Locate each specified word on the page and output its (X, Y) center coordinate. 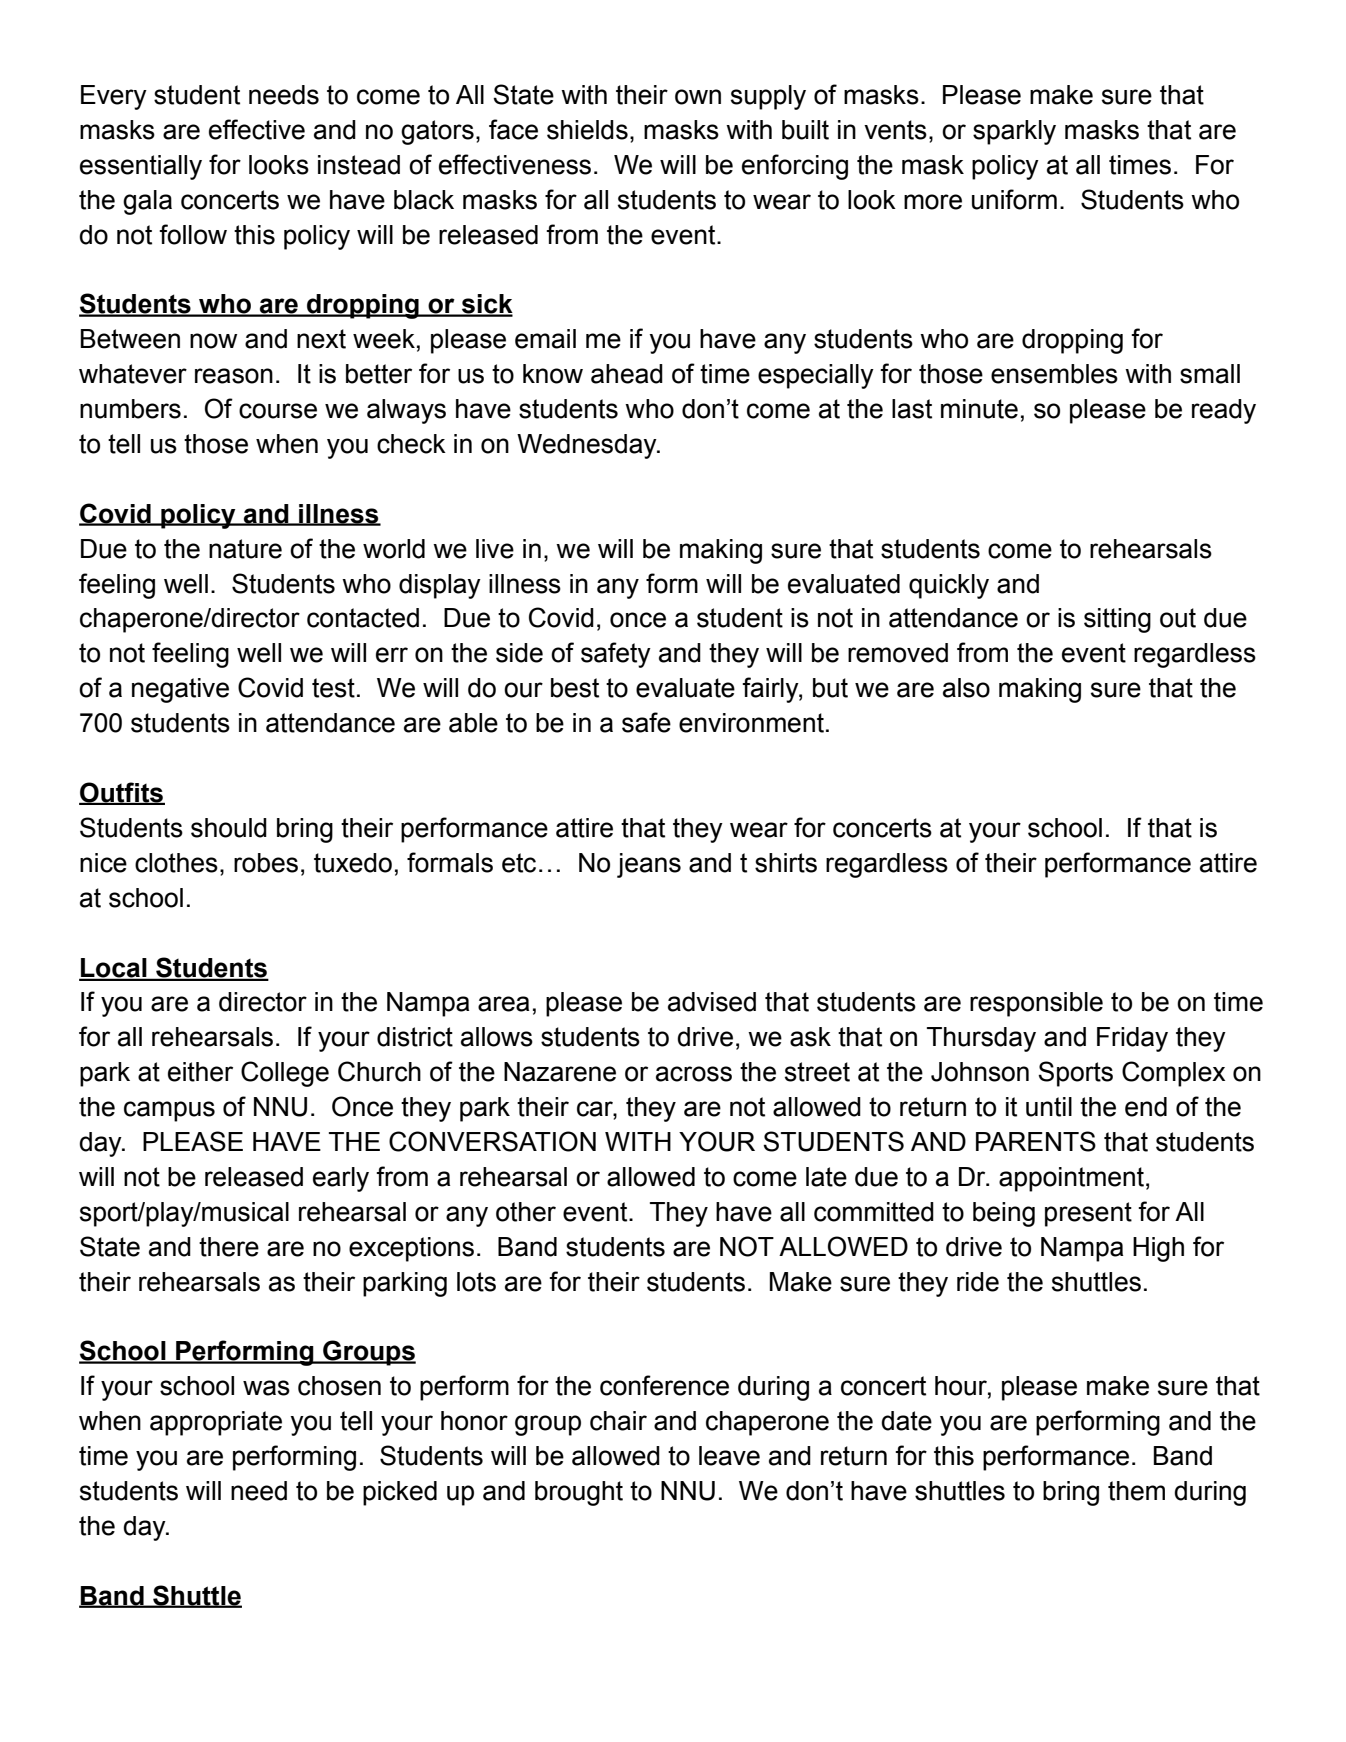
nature (245, 549)
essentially (141, 167)
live (495, 549)
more (933, 202)
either (200, 1072)
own (698, 97)
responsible (1036, 1004)
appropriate (216, 1423)
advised (712, 1002)
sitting (1117, 620)
